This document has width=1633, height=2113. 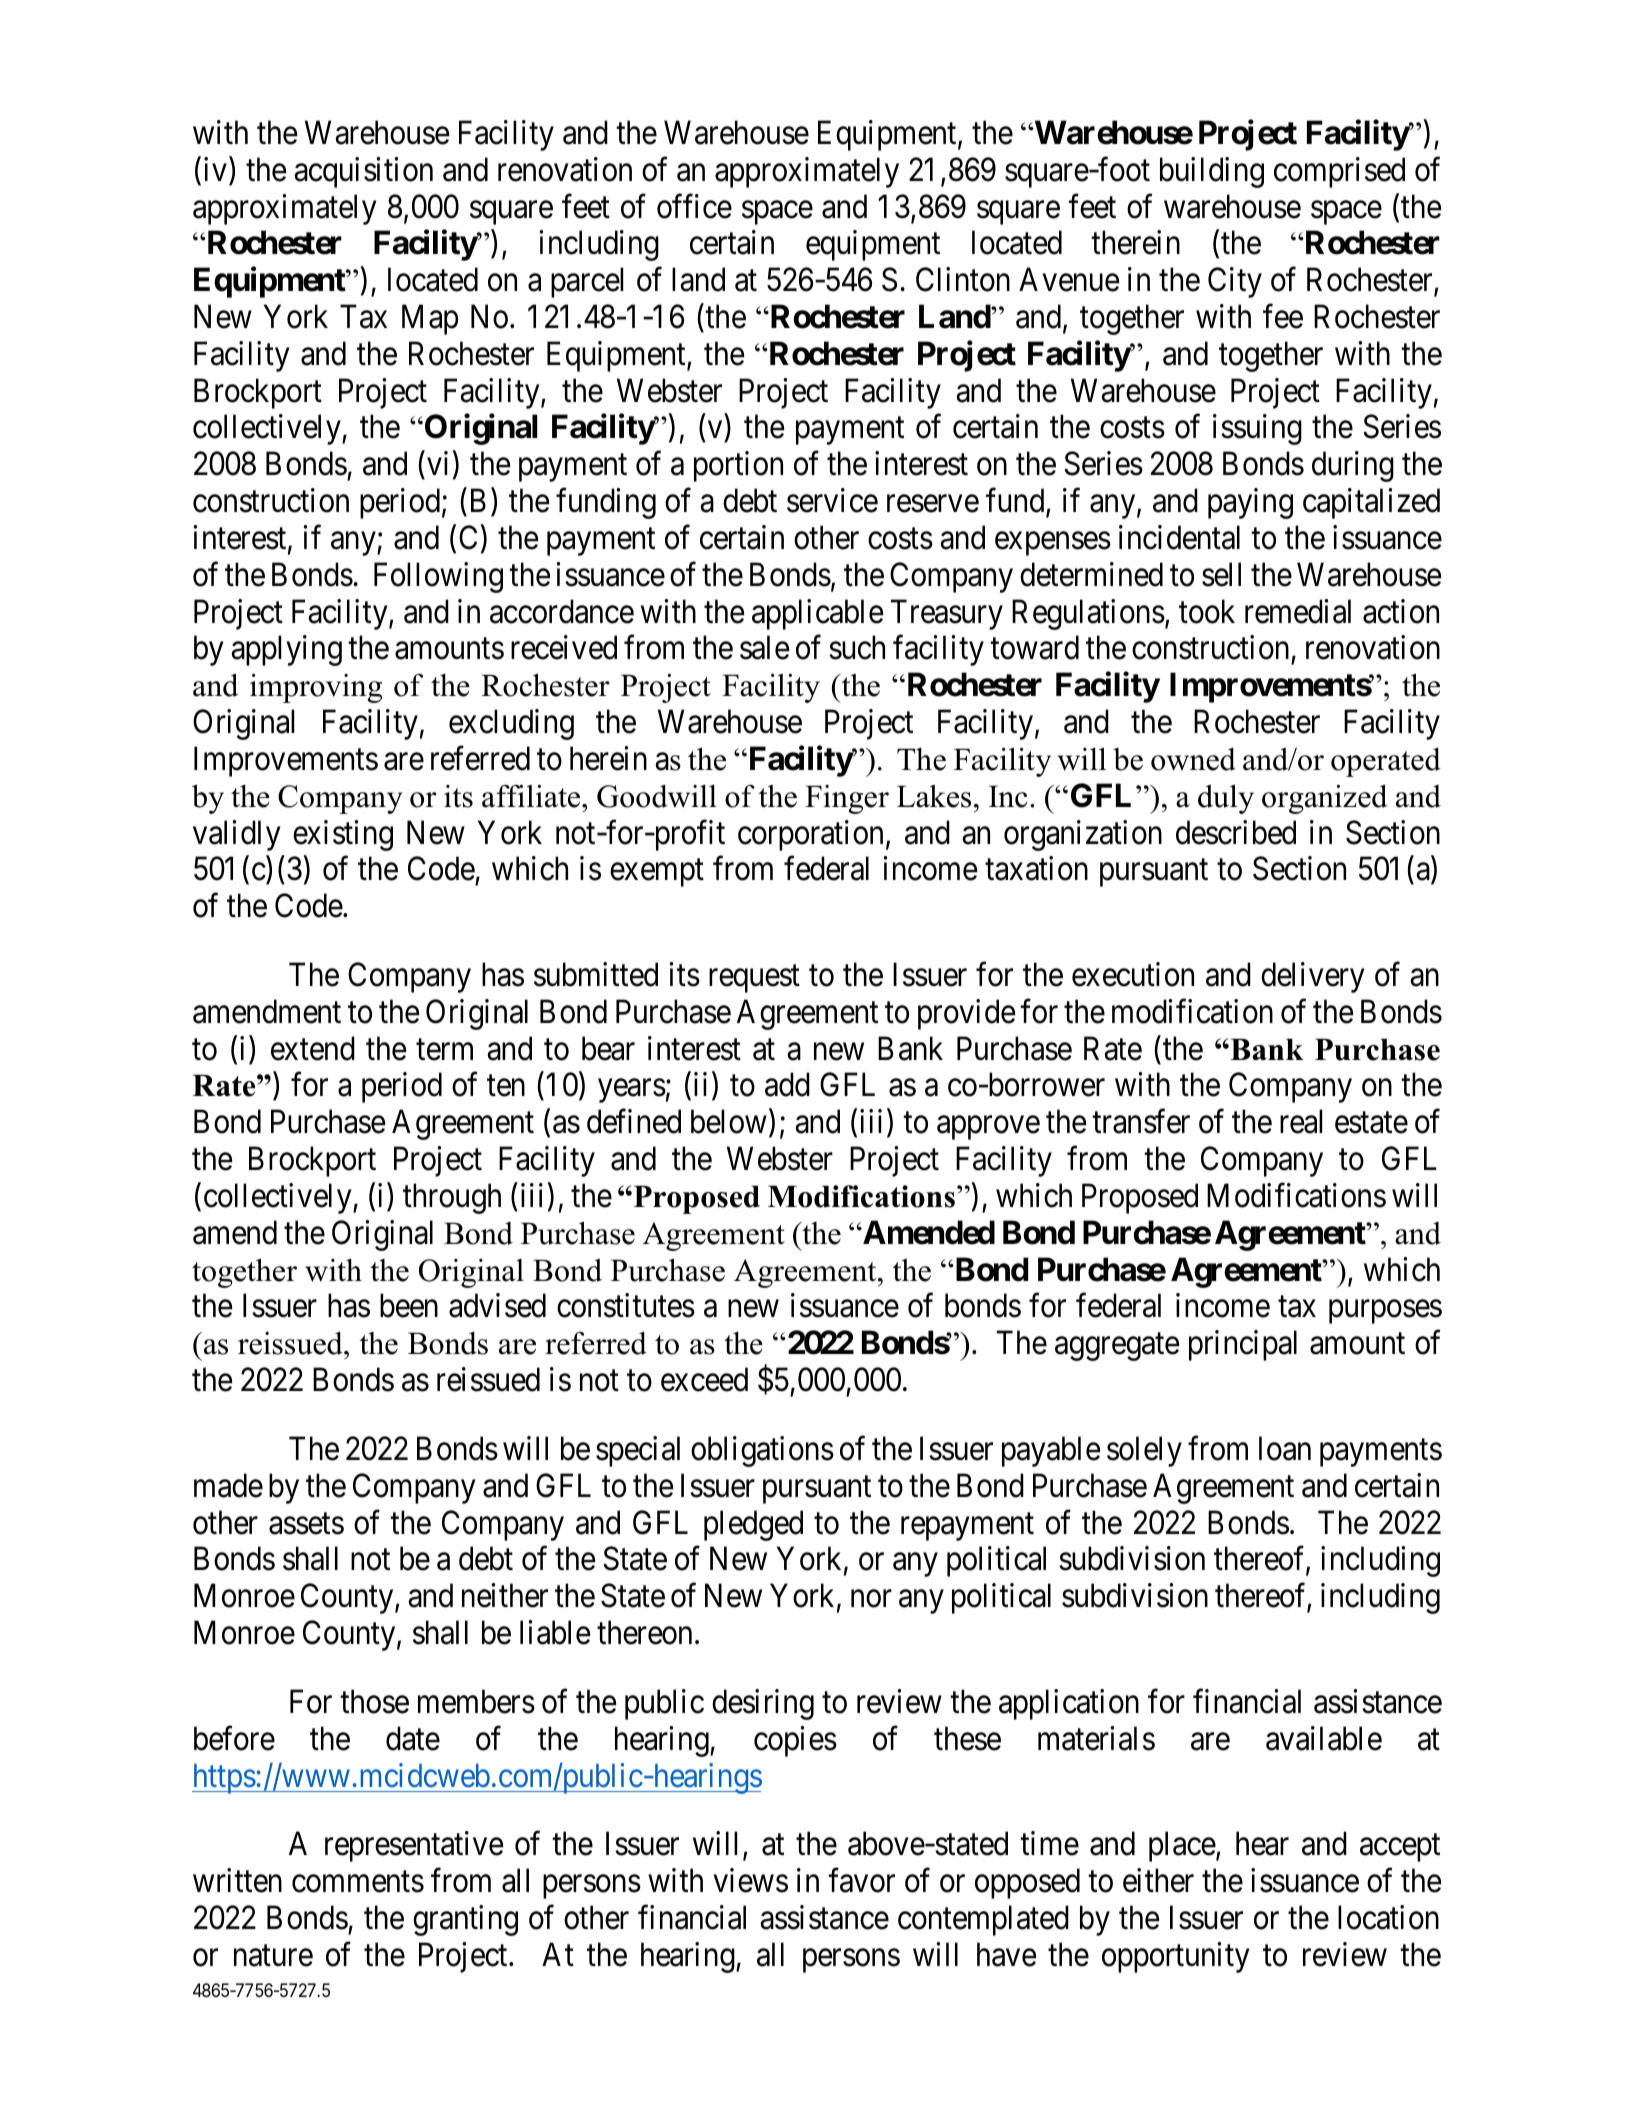 What do you see at coordinates (694, 206) in the document?
I see `office` at bounding box center [694, 206].
